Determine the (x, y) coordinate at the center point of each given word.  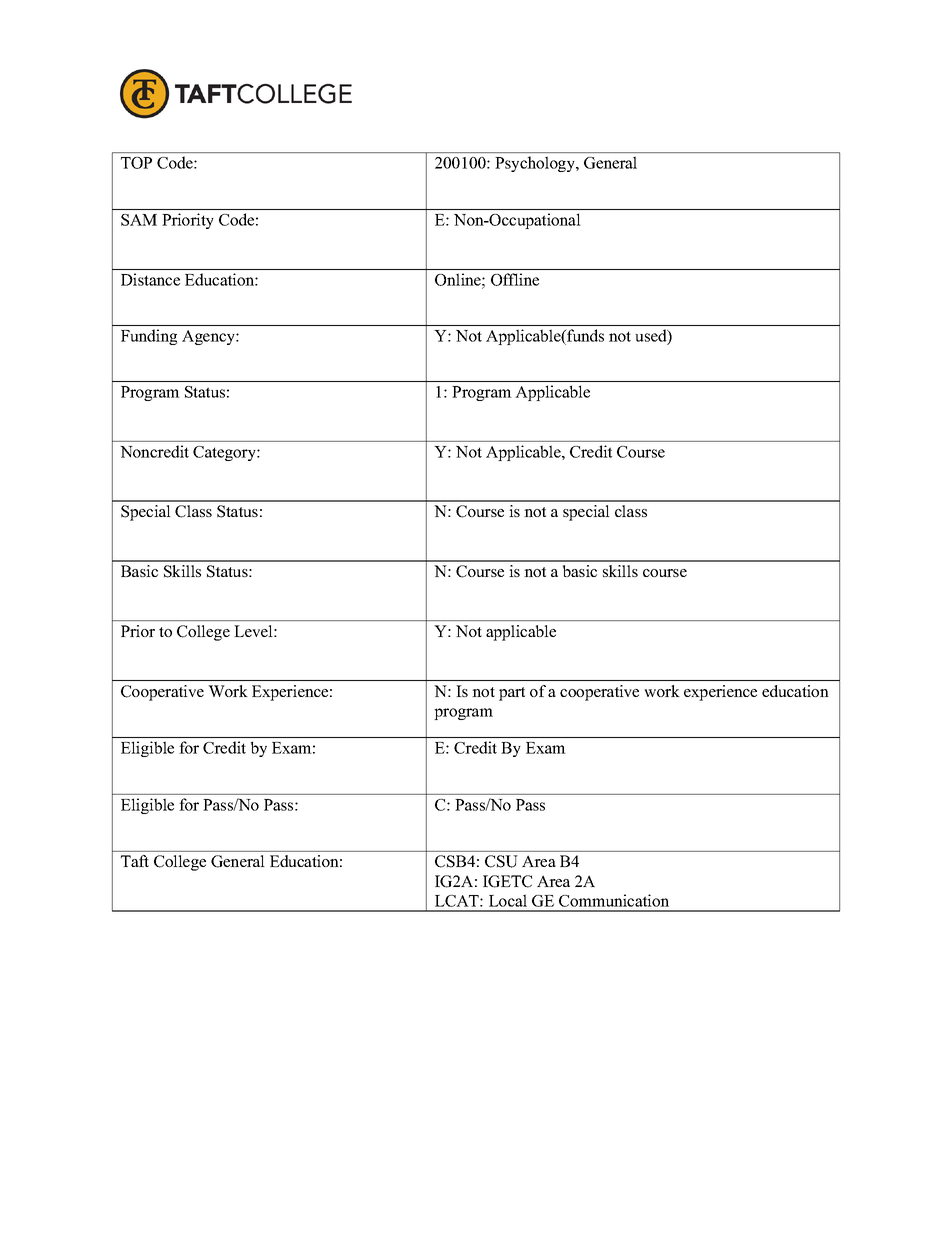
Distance (150, 279)
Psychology (536, 164)
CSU (501, 861)
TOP (136, 163)
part (512, 694)
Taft (135, 861)
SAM (139, 220)
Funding (149, 337)
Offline (515, 279)
